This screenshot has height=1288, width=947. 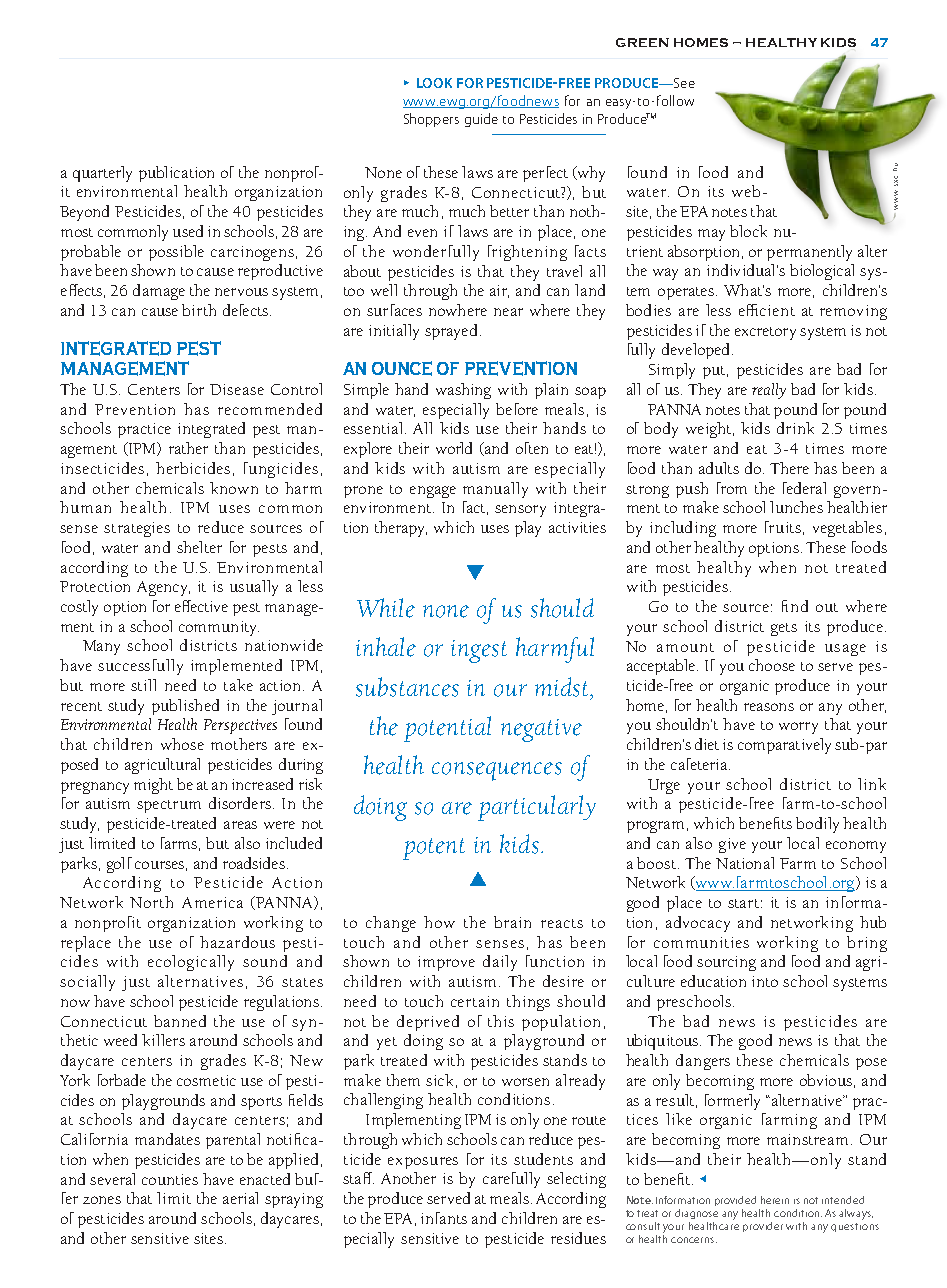 I want to click on LOOK, so click(x=434, y=83).
